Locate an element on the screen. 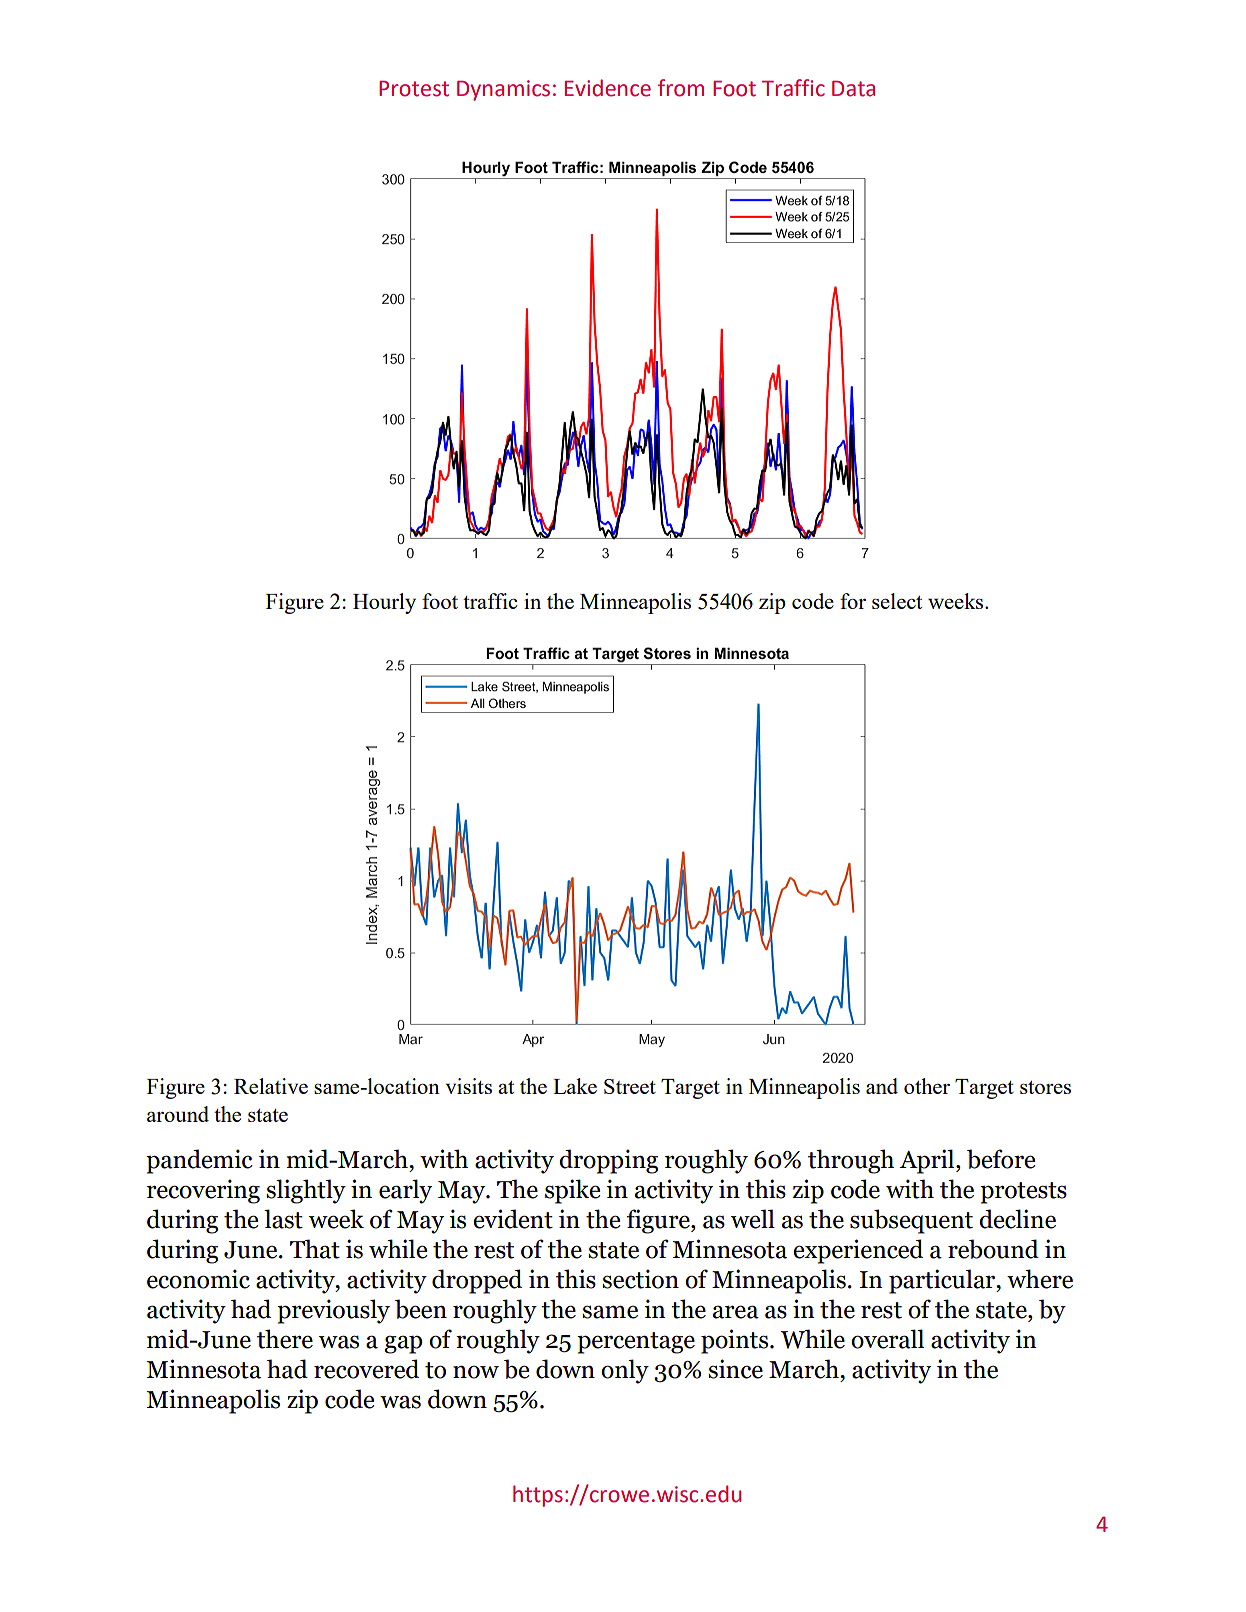  Hourly is located at coordinates (384, 603).
